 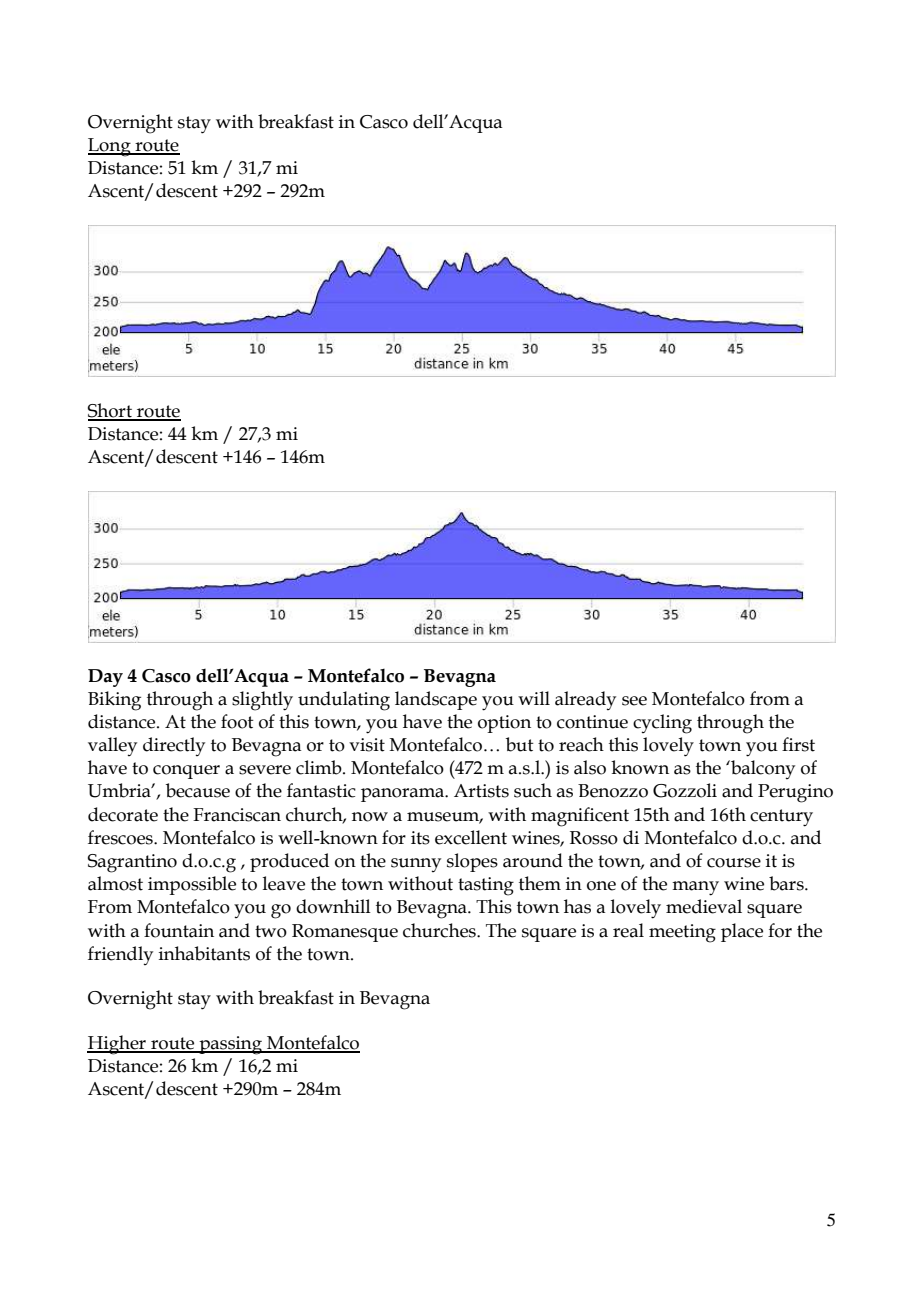 I want to click on landscape, so click(x=436, y=700).
